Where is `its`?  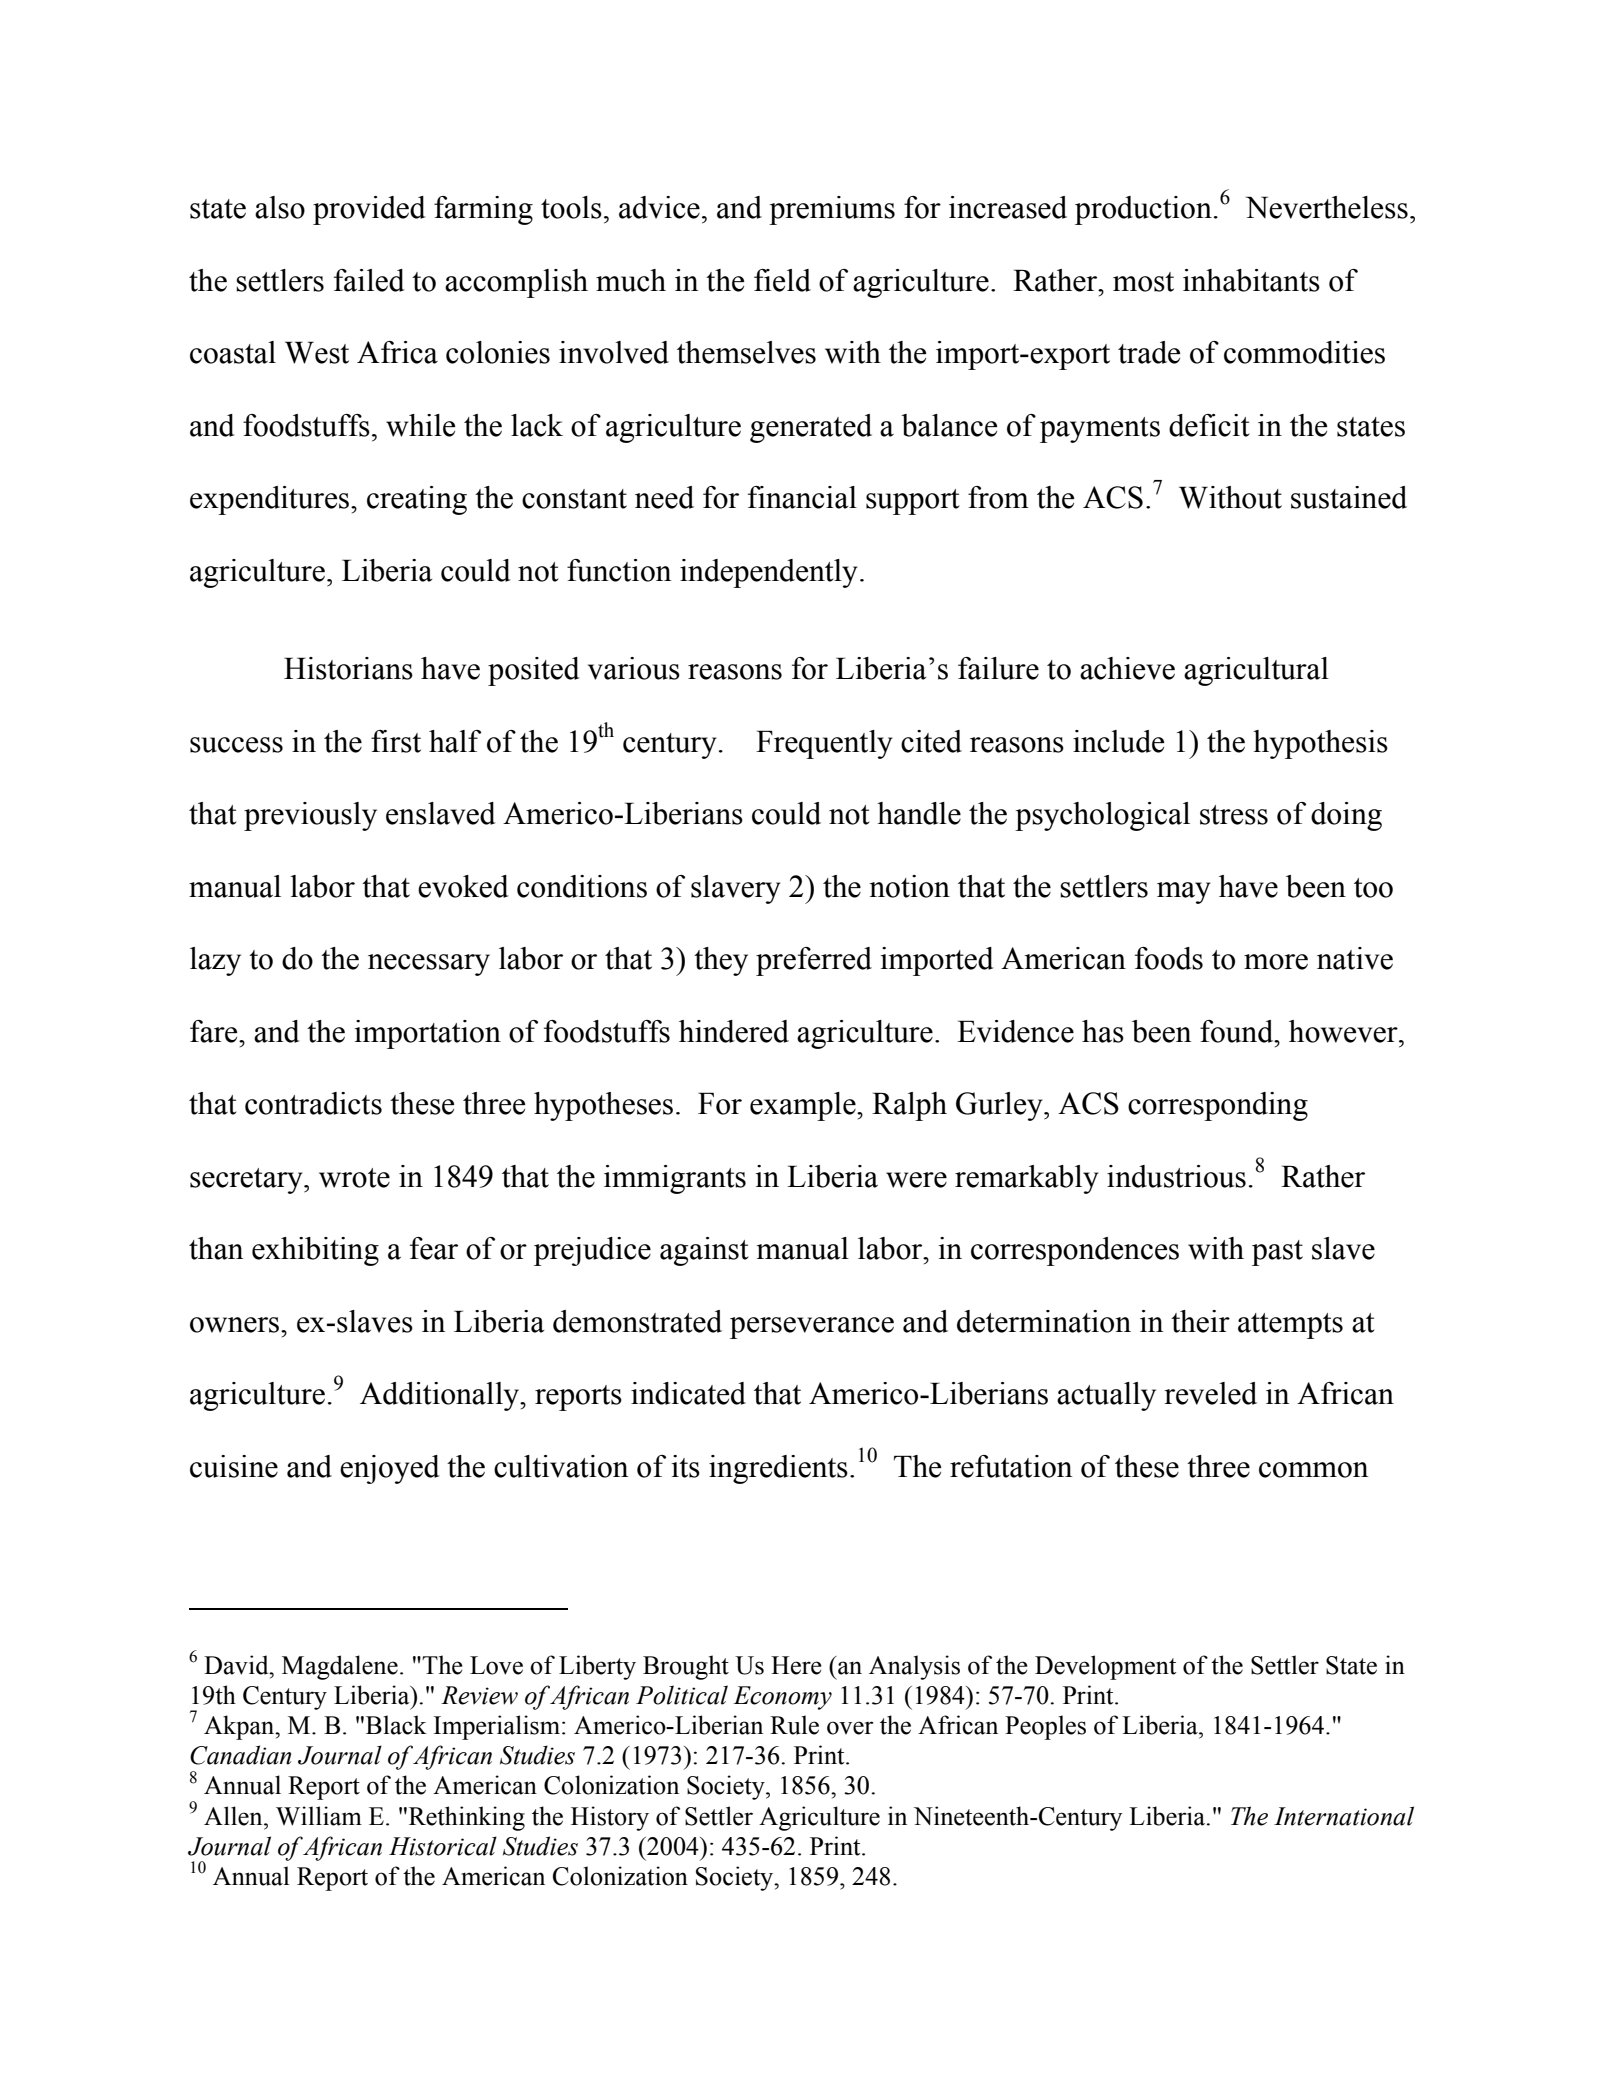 its is located at coordinates (686, 1466).
